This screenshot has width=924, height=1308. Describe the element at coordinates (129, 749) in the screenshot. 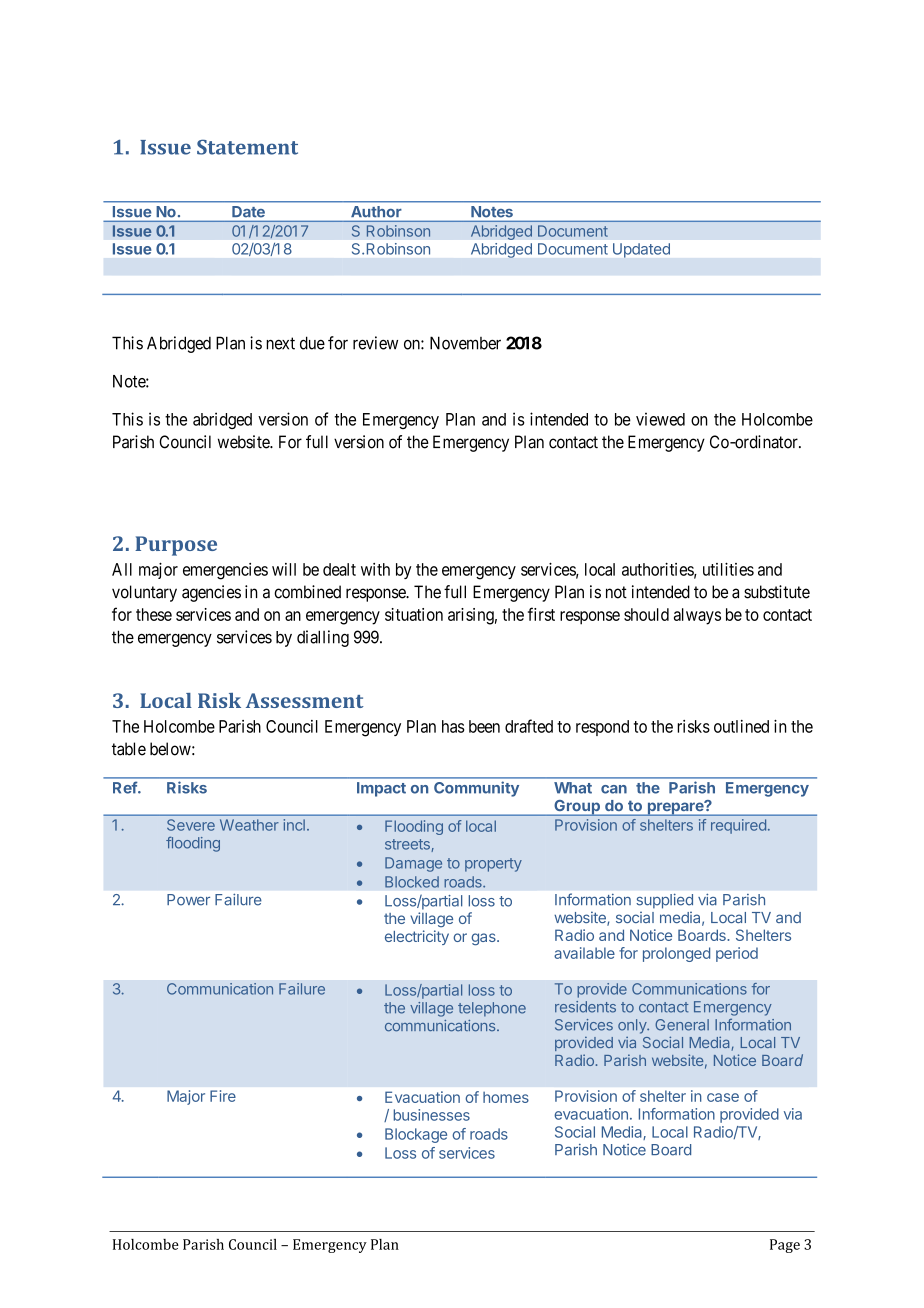

I see `table` at that location.
